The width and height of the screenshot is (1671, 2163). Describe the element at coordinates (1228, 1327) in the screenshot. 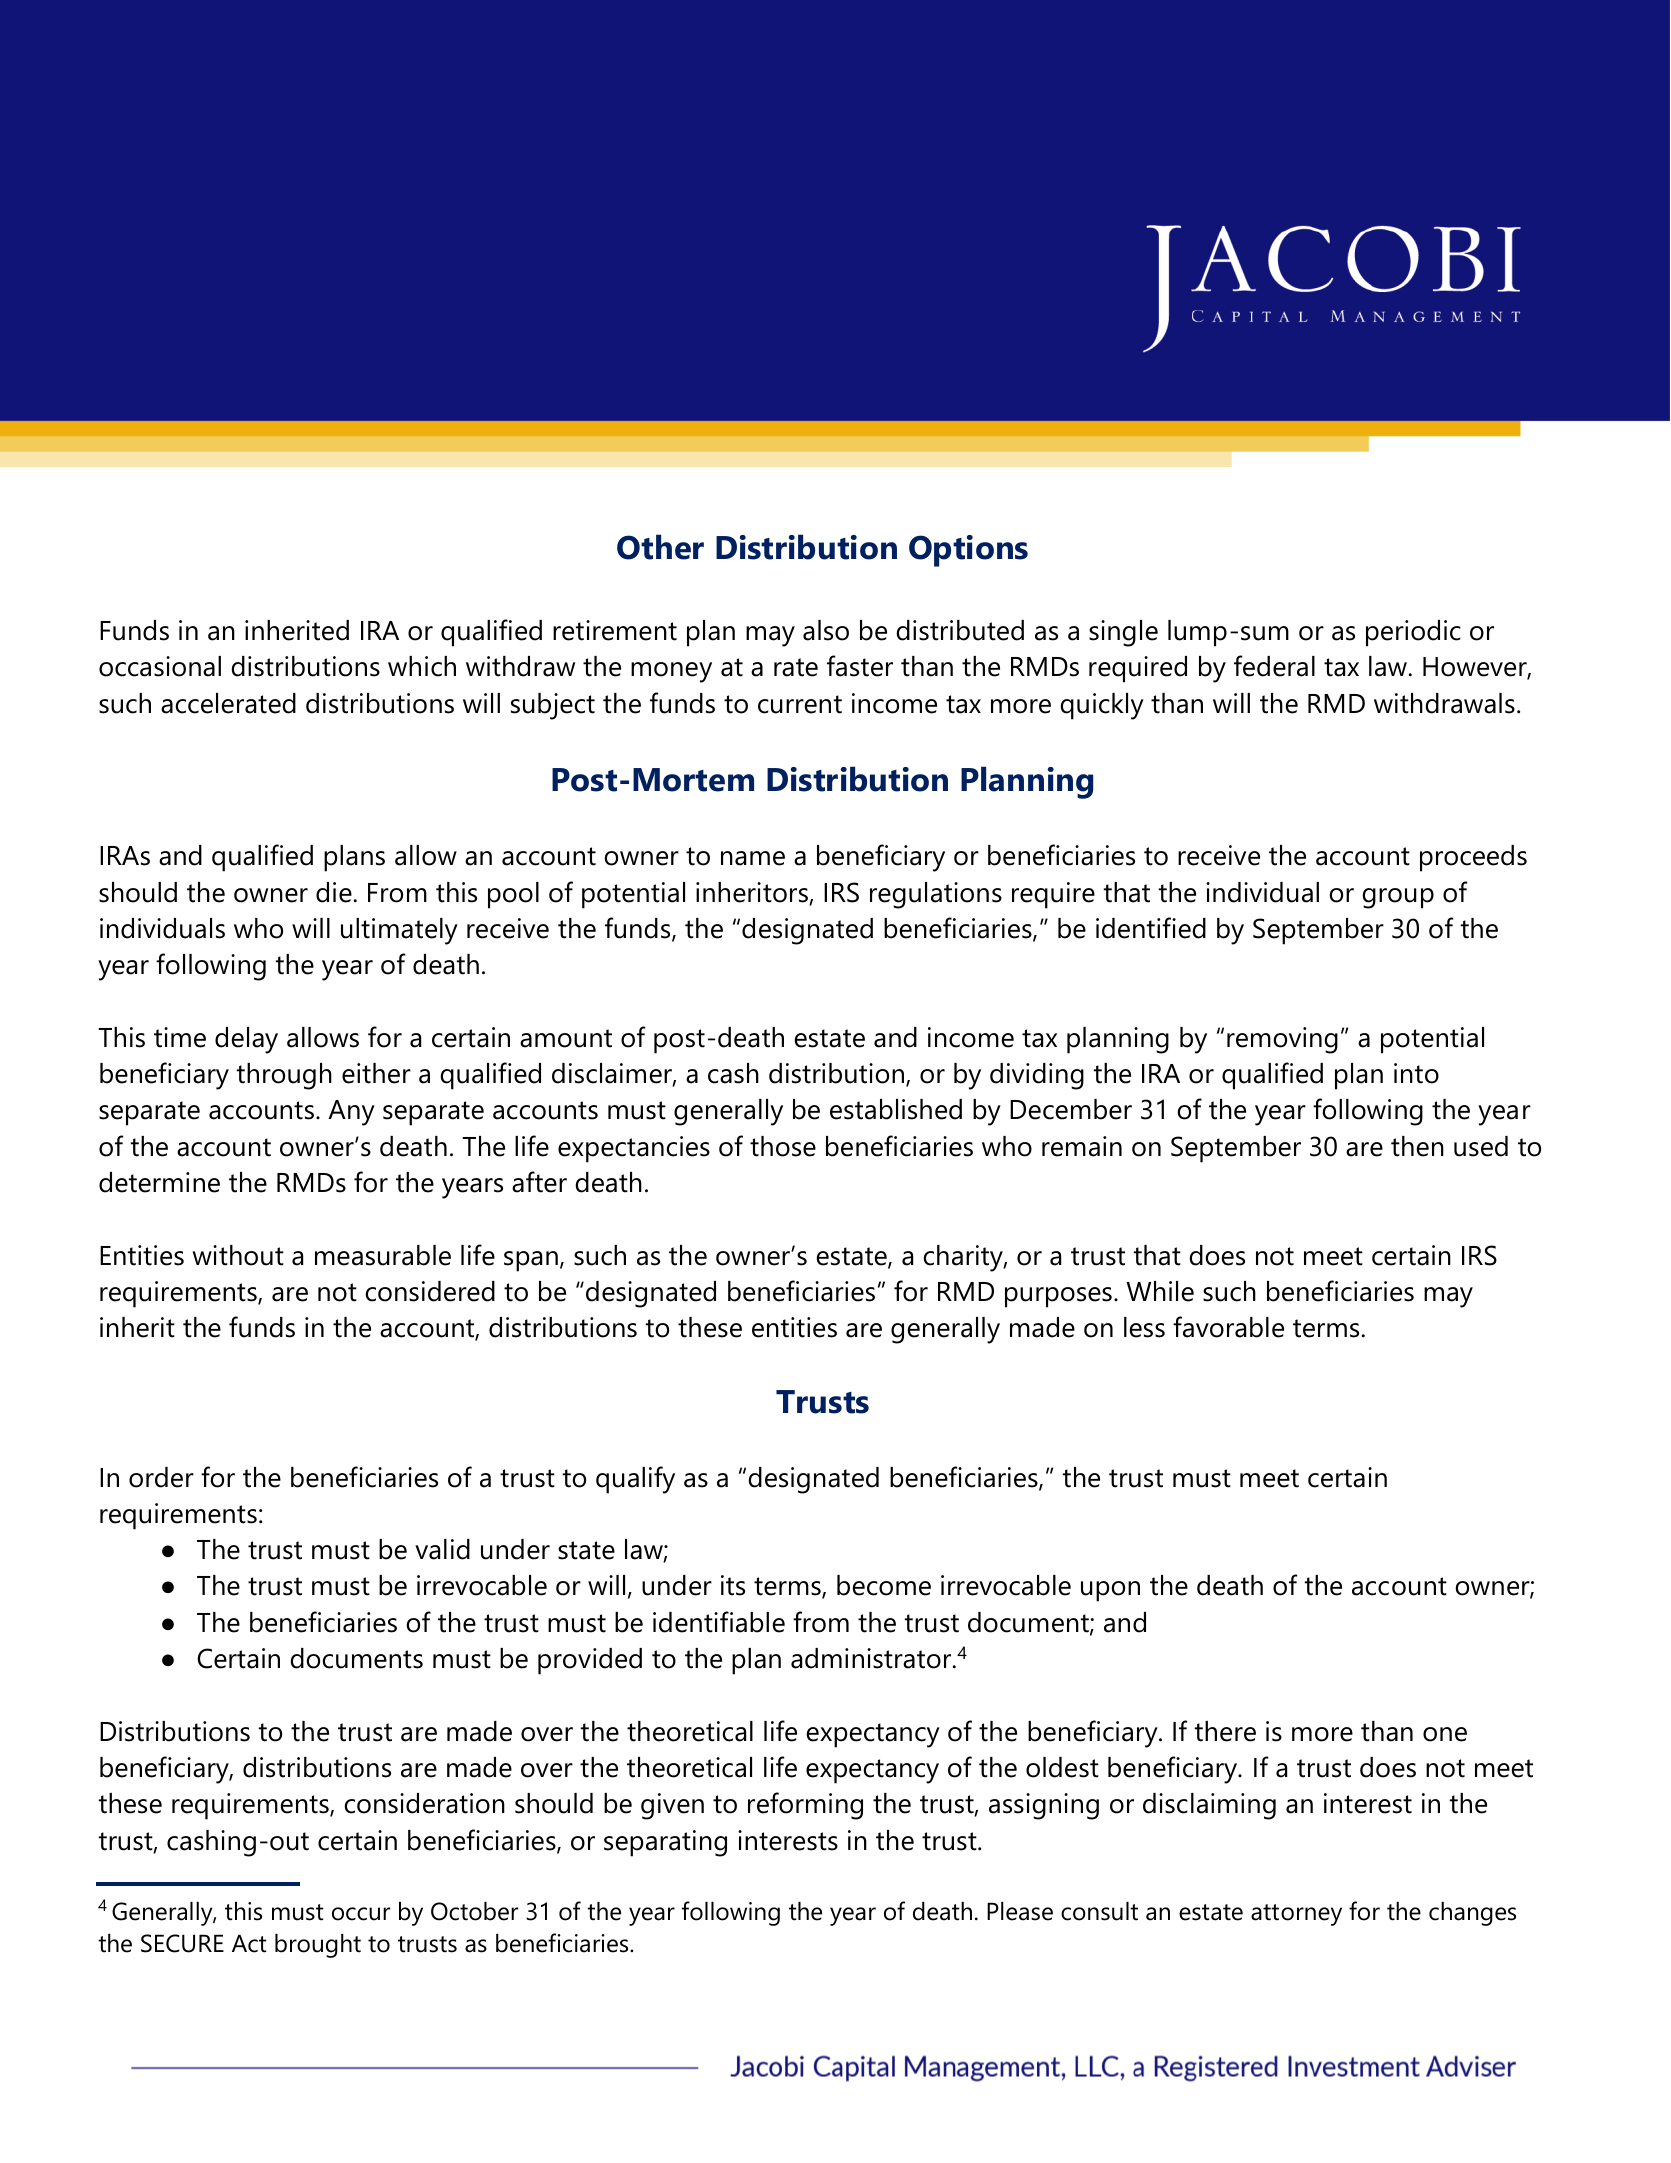

I see `favorable` at that location.
